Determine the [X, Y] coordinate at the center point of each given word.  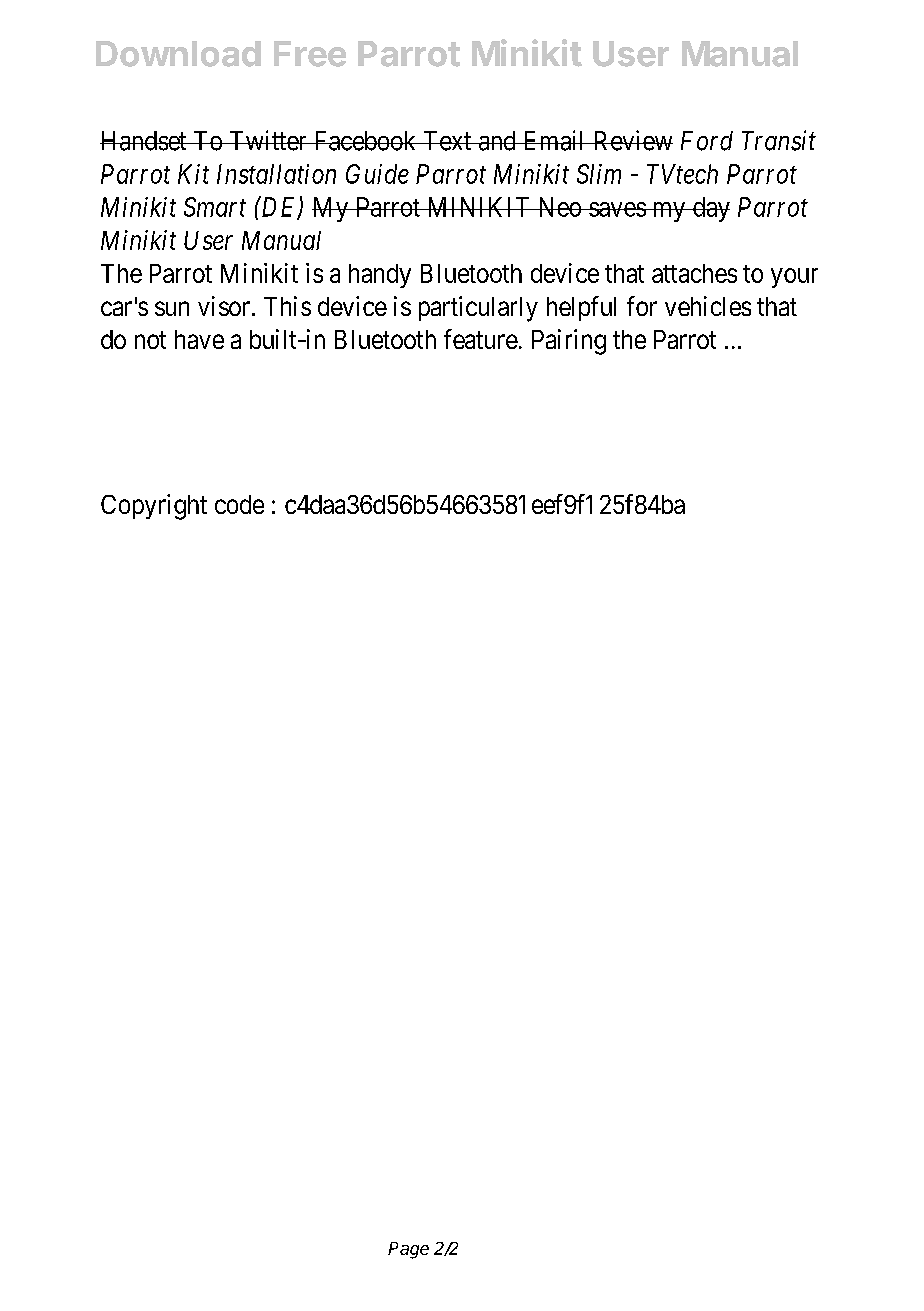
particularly [478, 309]
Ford [707, 141]
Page [408, 1250]
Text [447, 141]
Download [178, 54]
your [794, 278]
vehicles [708, 306]
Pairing [569, 342]
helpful [581, 308]
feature [481, 339]
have [199, 339]
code [239, 504]
